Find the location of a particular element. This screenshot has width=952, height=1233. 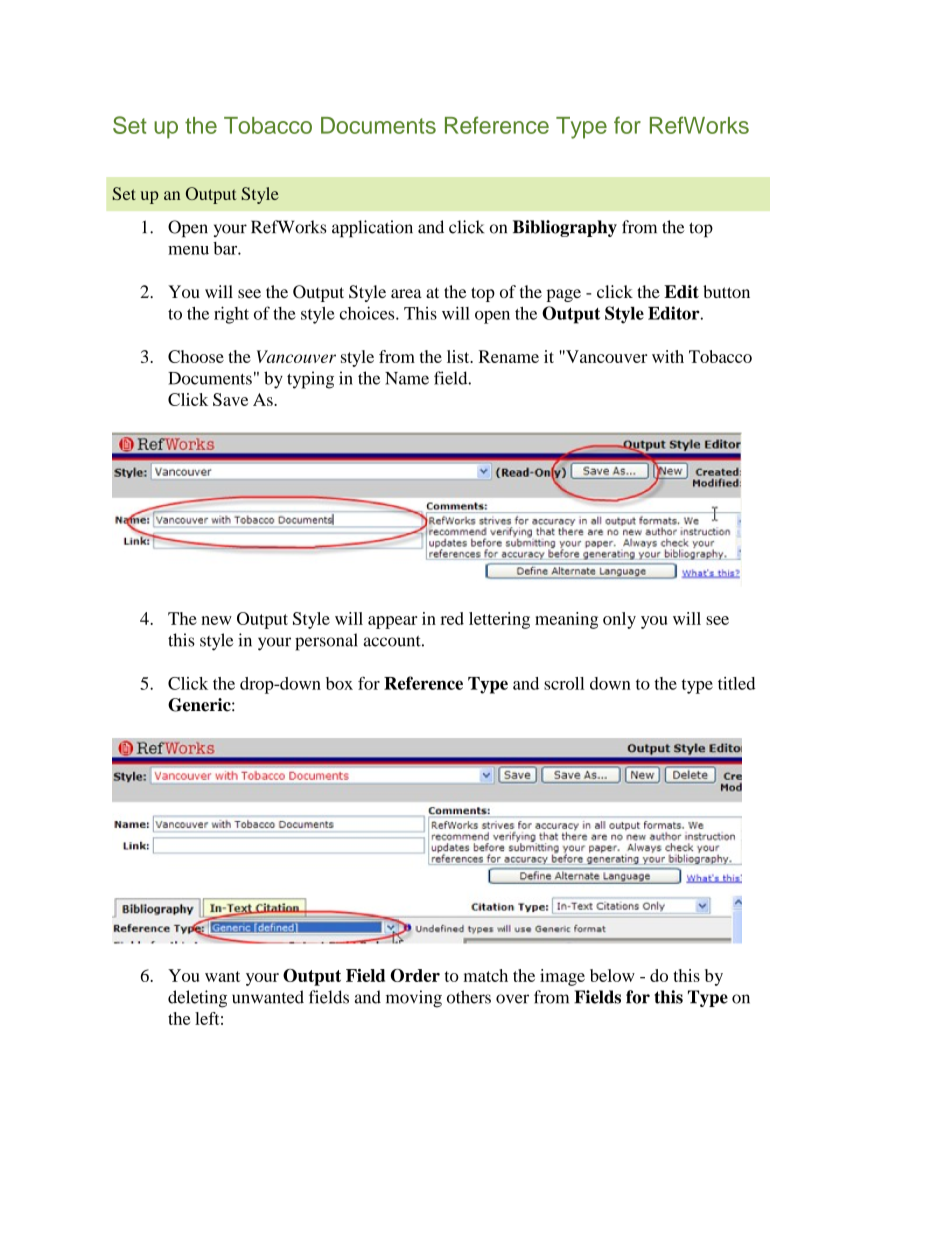

area is located at coordinates (406, 293).
